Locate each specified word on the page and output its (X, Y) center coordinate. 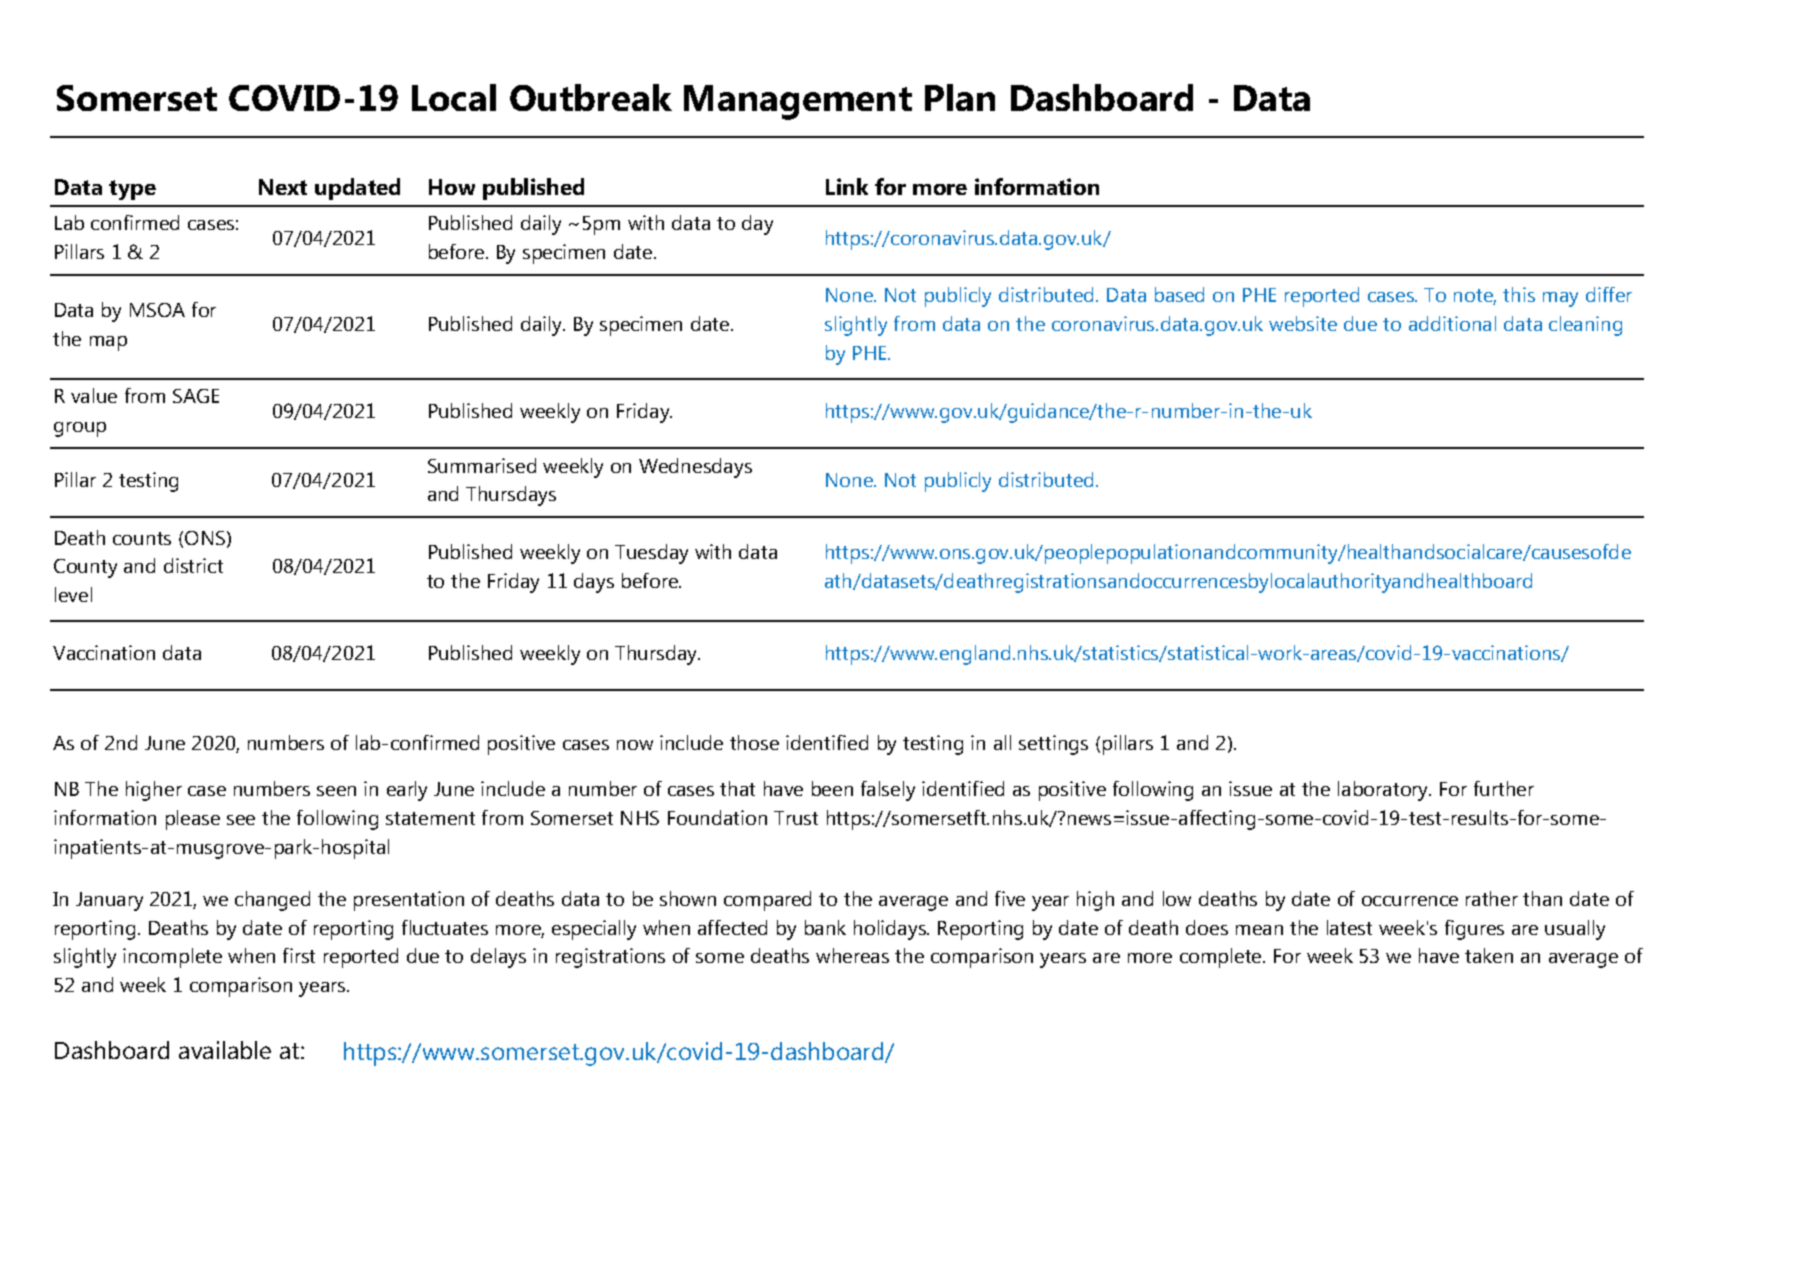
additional (1452, 323)
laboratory (1384, 791)
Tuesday (651, 554)
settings (1053, 745)
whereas (852, 955)
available (225, 1050)
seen (336, 791)
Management (798, 102)
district (193, 565)
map (108, 343)
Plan (960, 97)
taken (1489, 955)
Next (283, 187)
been (832, 788)
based (1179, 294)
